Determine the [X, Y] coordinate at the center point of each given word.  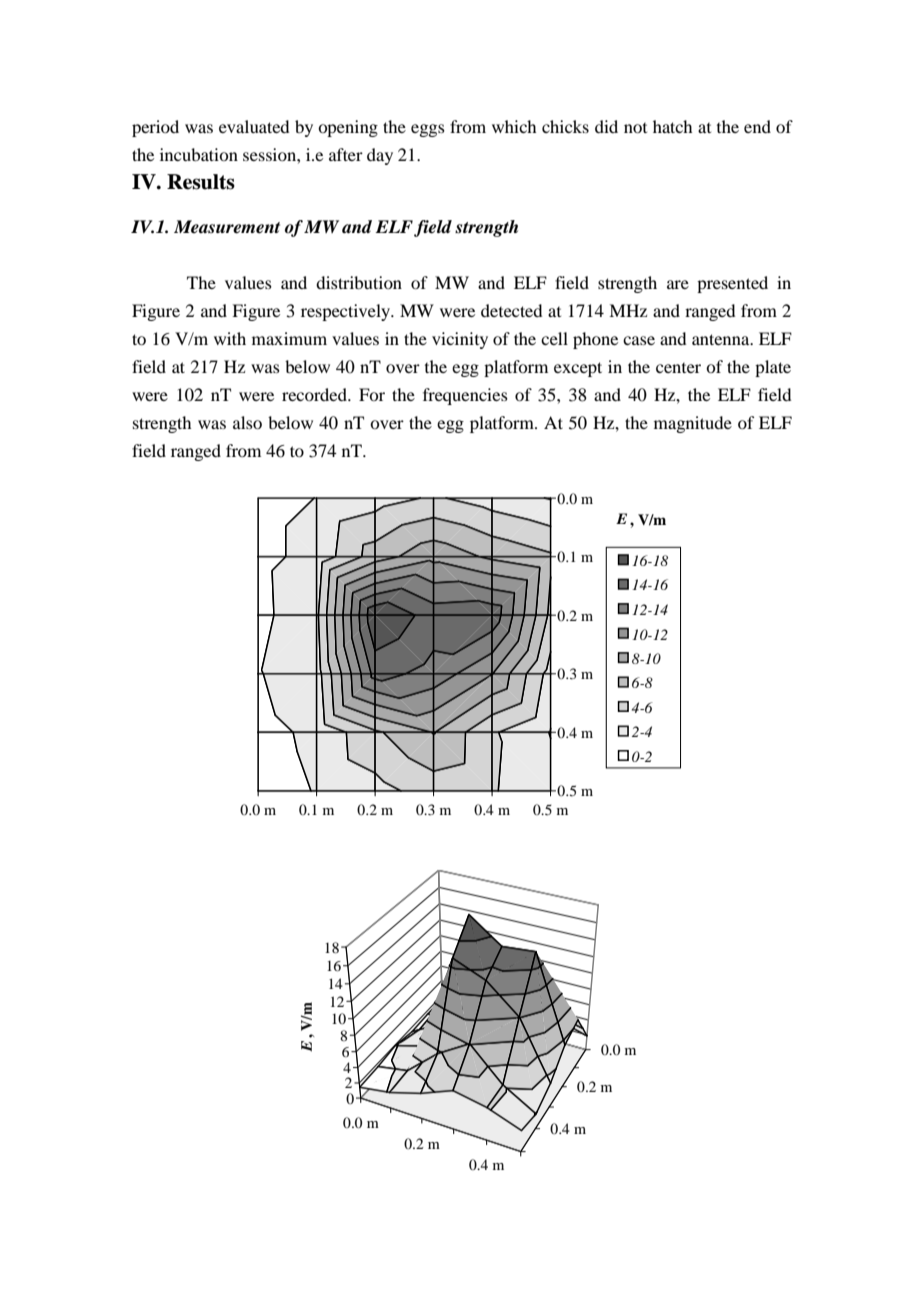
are [678, 284]
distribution [359, 282]
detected [511, 310]
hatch [672, 126]
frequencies [465, 396]
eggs [428, 130]
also [247, 422]
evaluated [254, 126]
